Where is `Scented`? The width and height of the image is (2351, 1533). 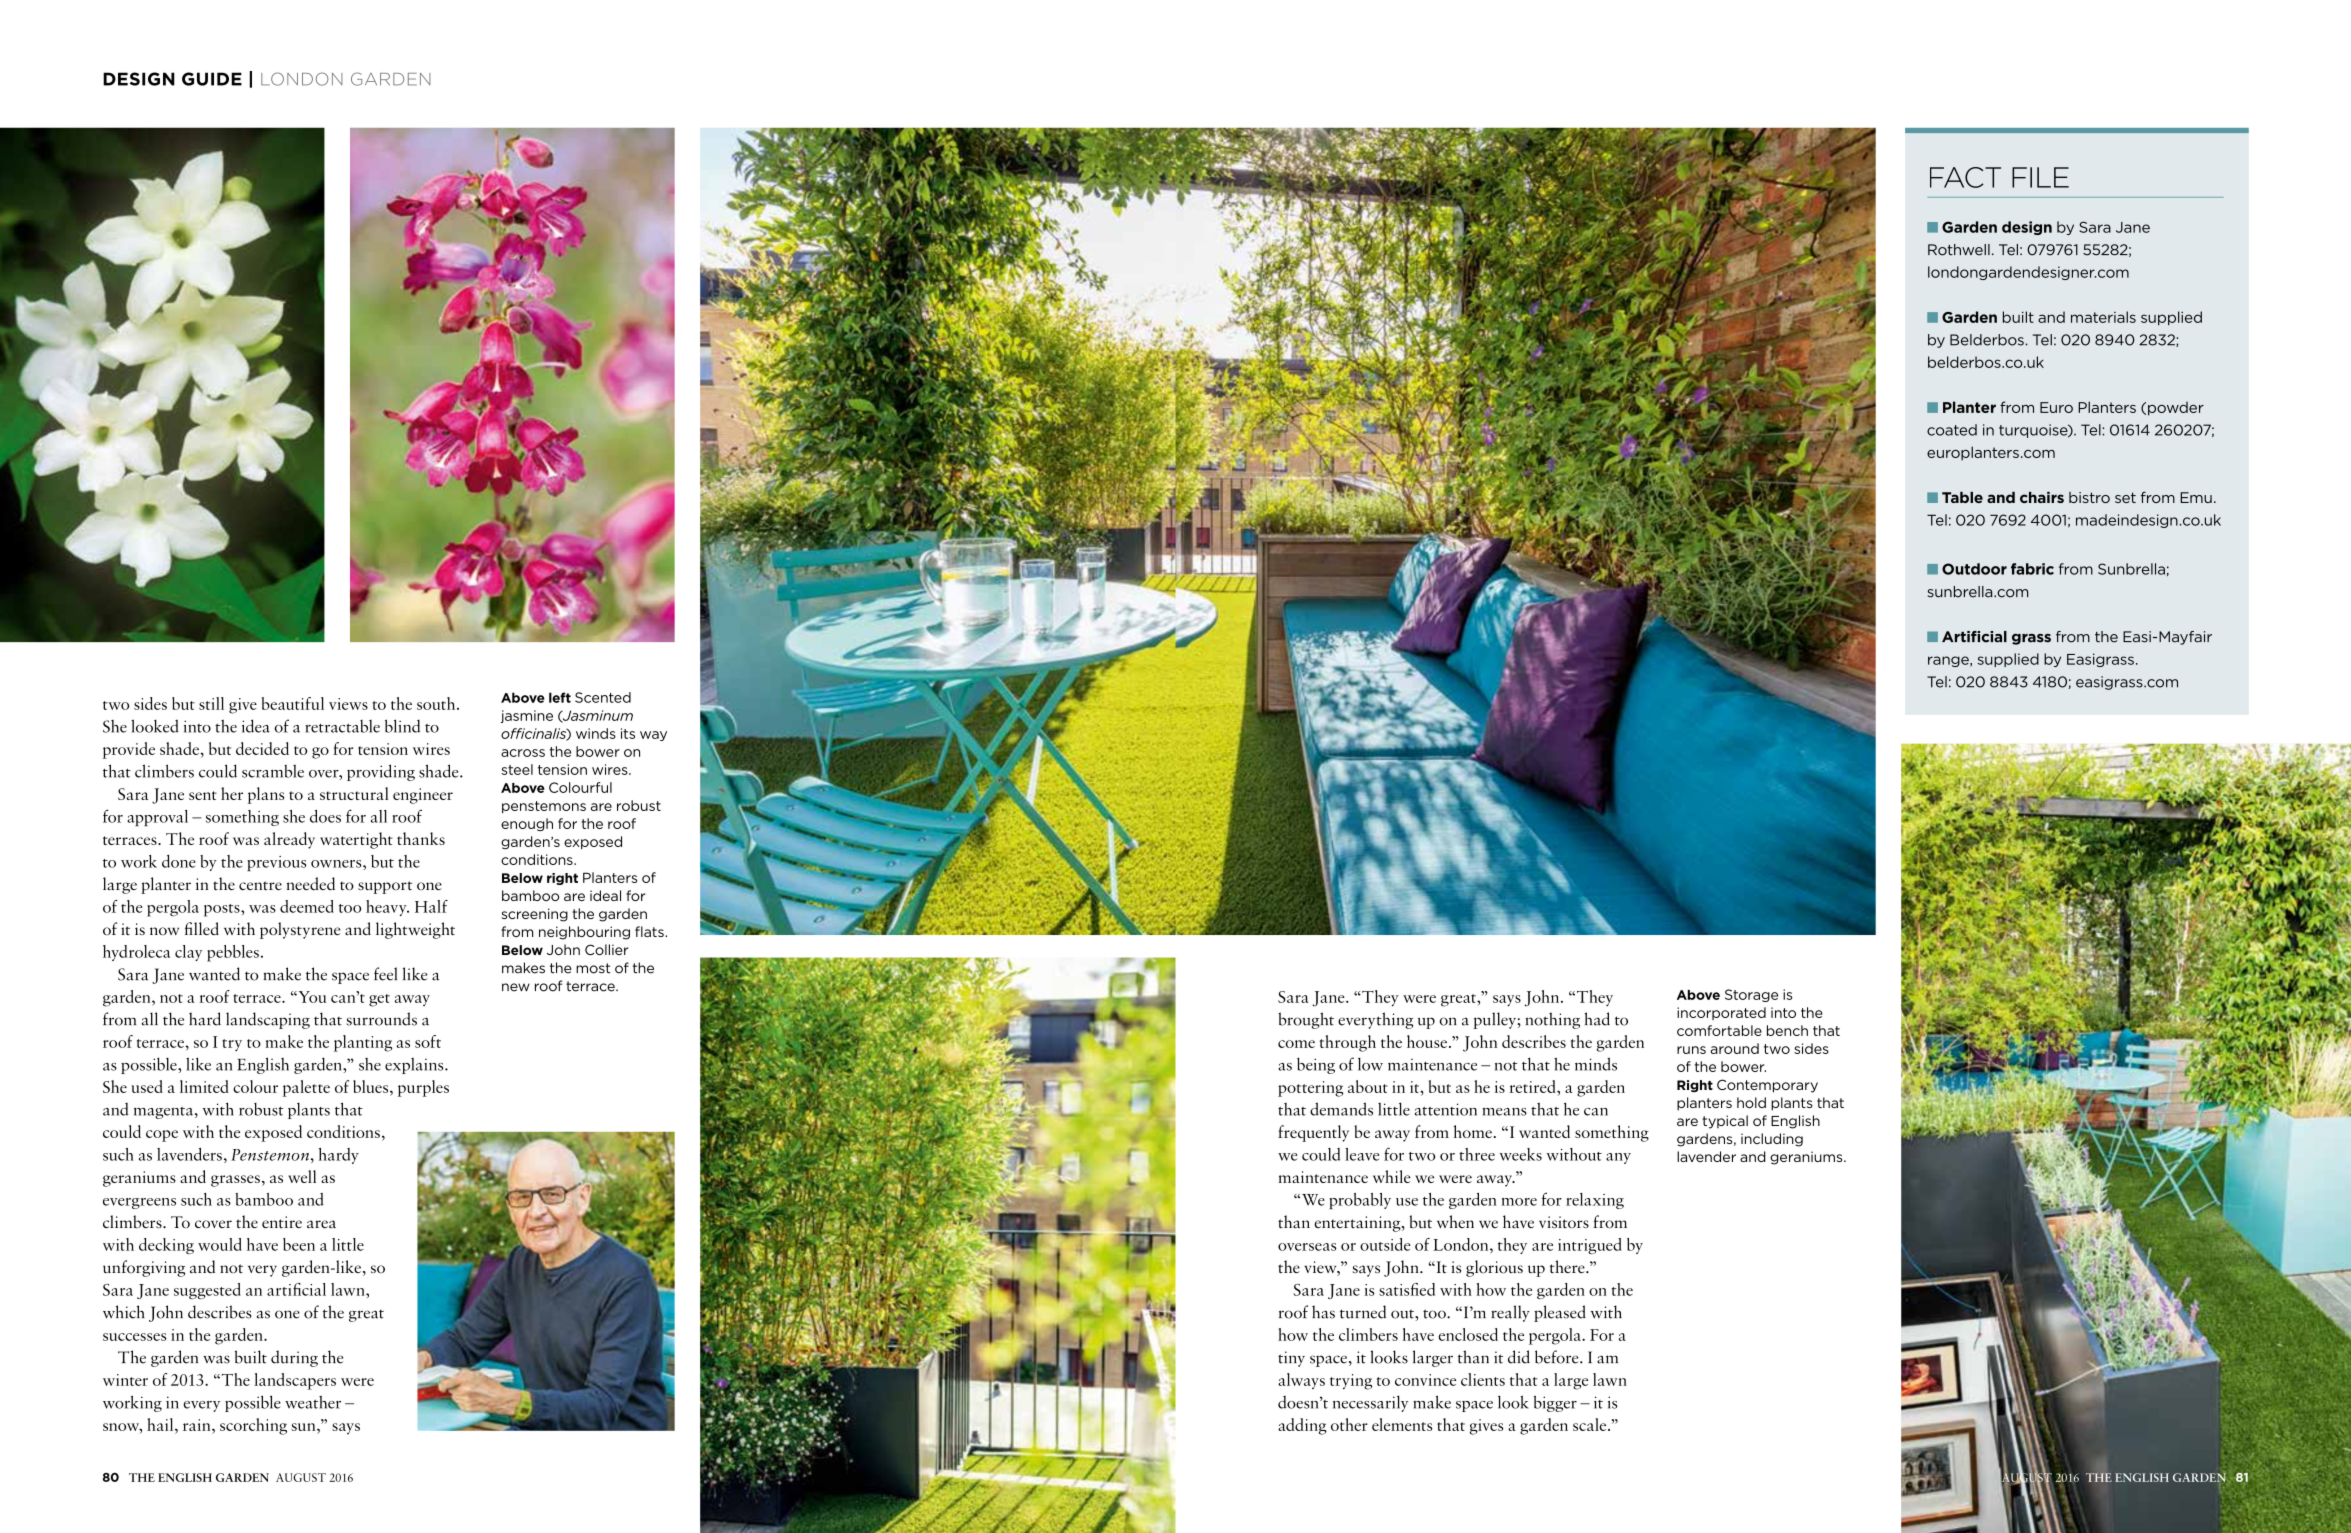
Scented is located at coordinates (603, 697).
